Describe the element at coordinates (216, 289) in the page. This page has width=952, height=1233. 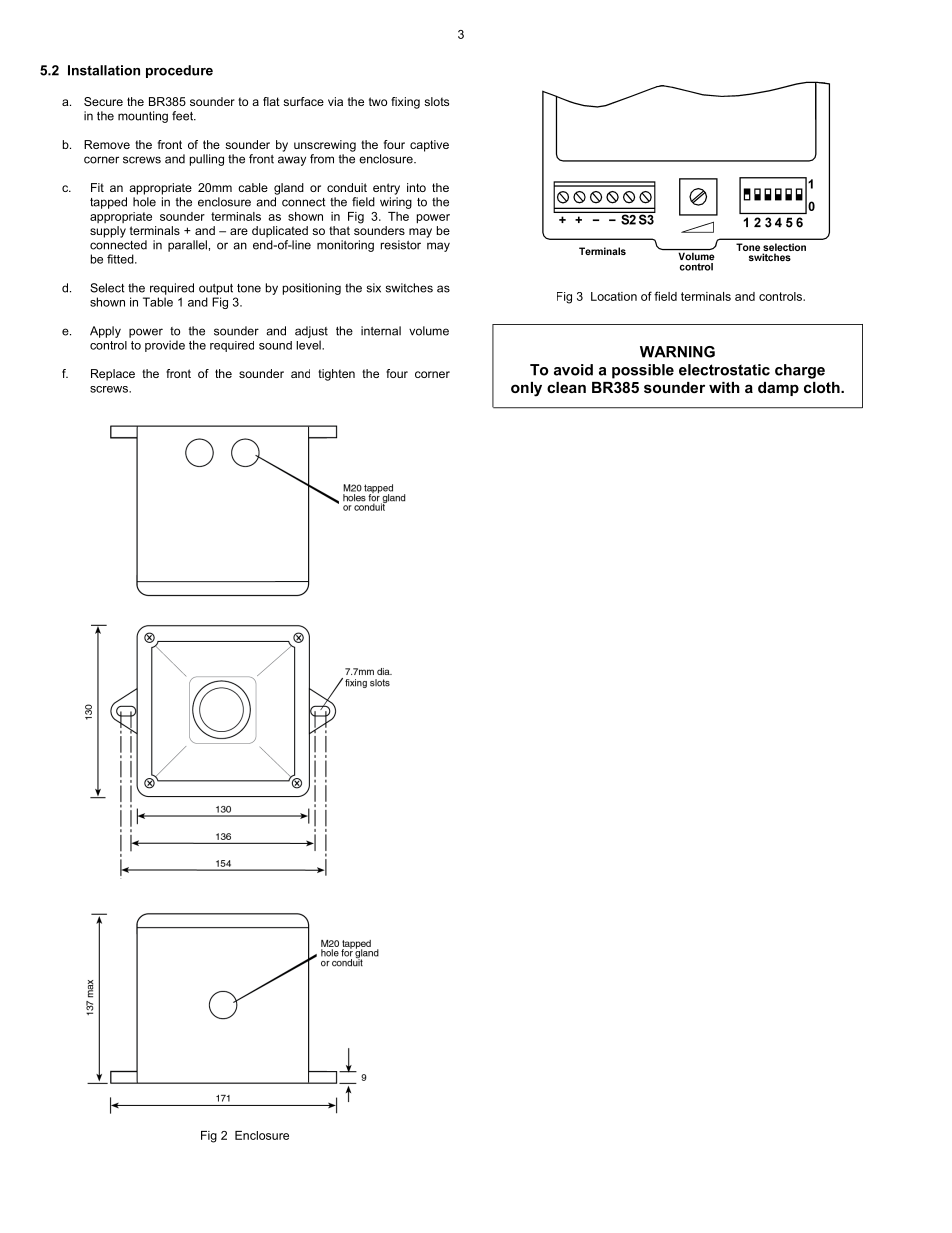
I see `output` at that location.
